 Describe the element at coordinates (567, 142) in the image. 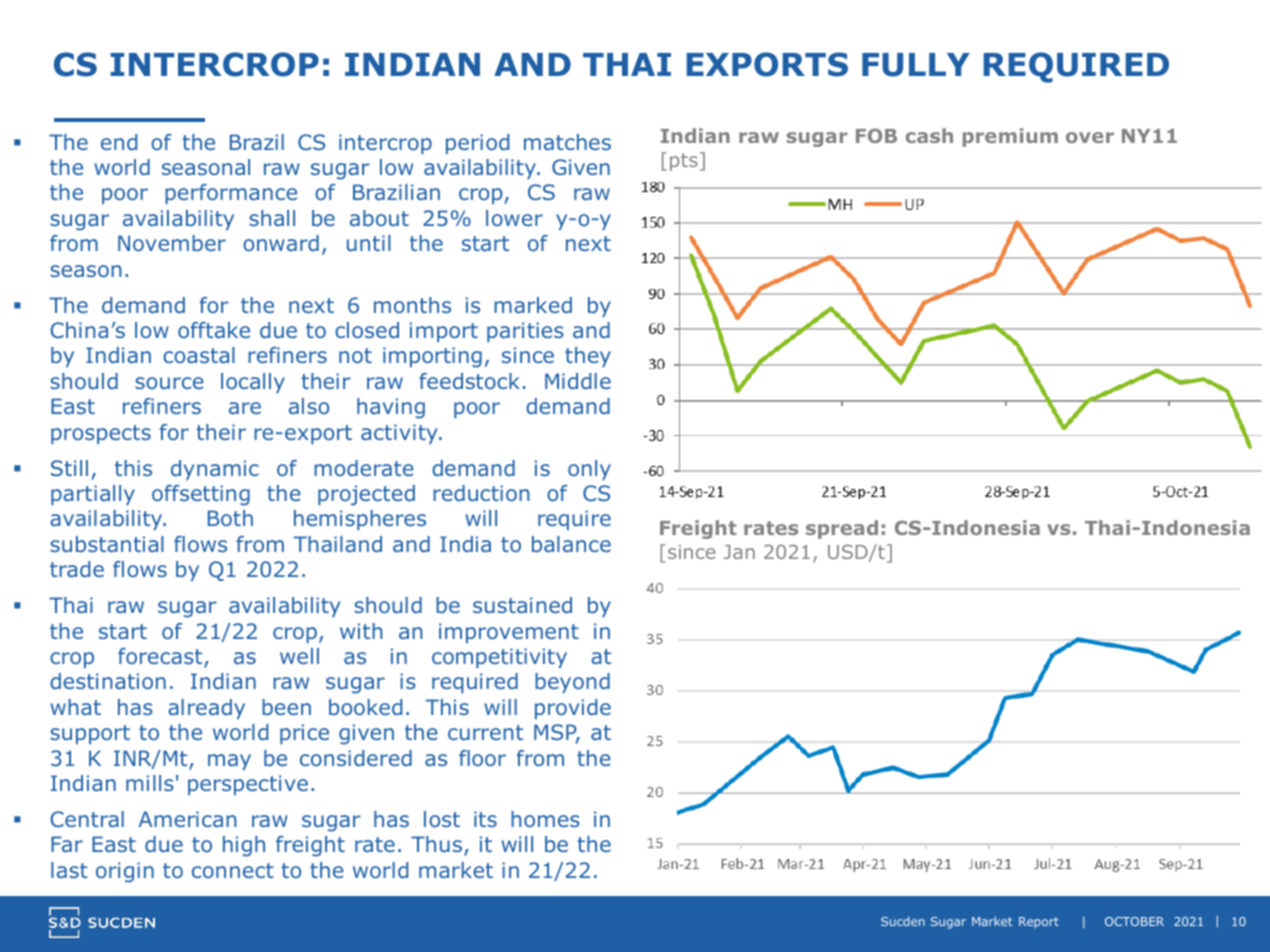

I see `matches` at that location.
